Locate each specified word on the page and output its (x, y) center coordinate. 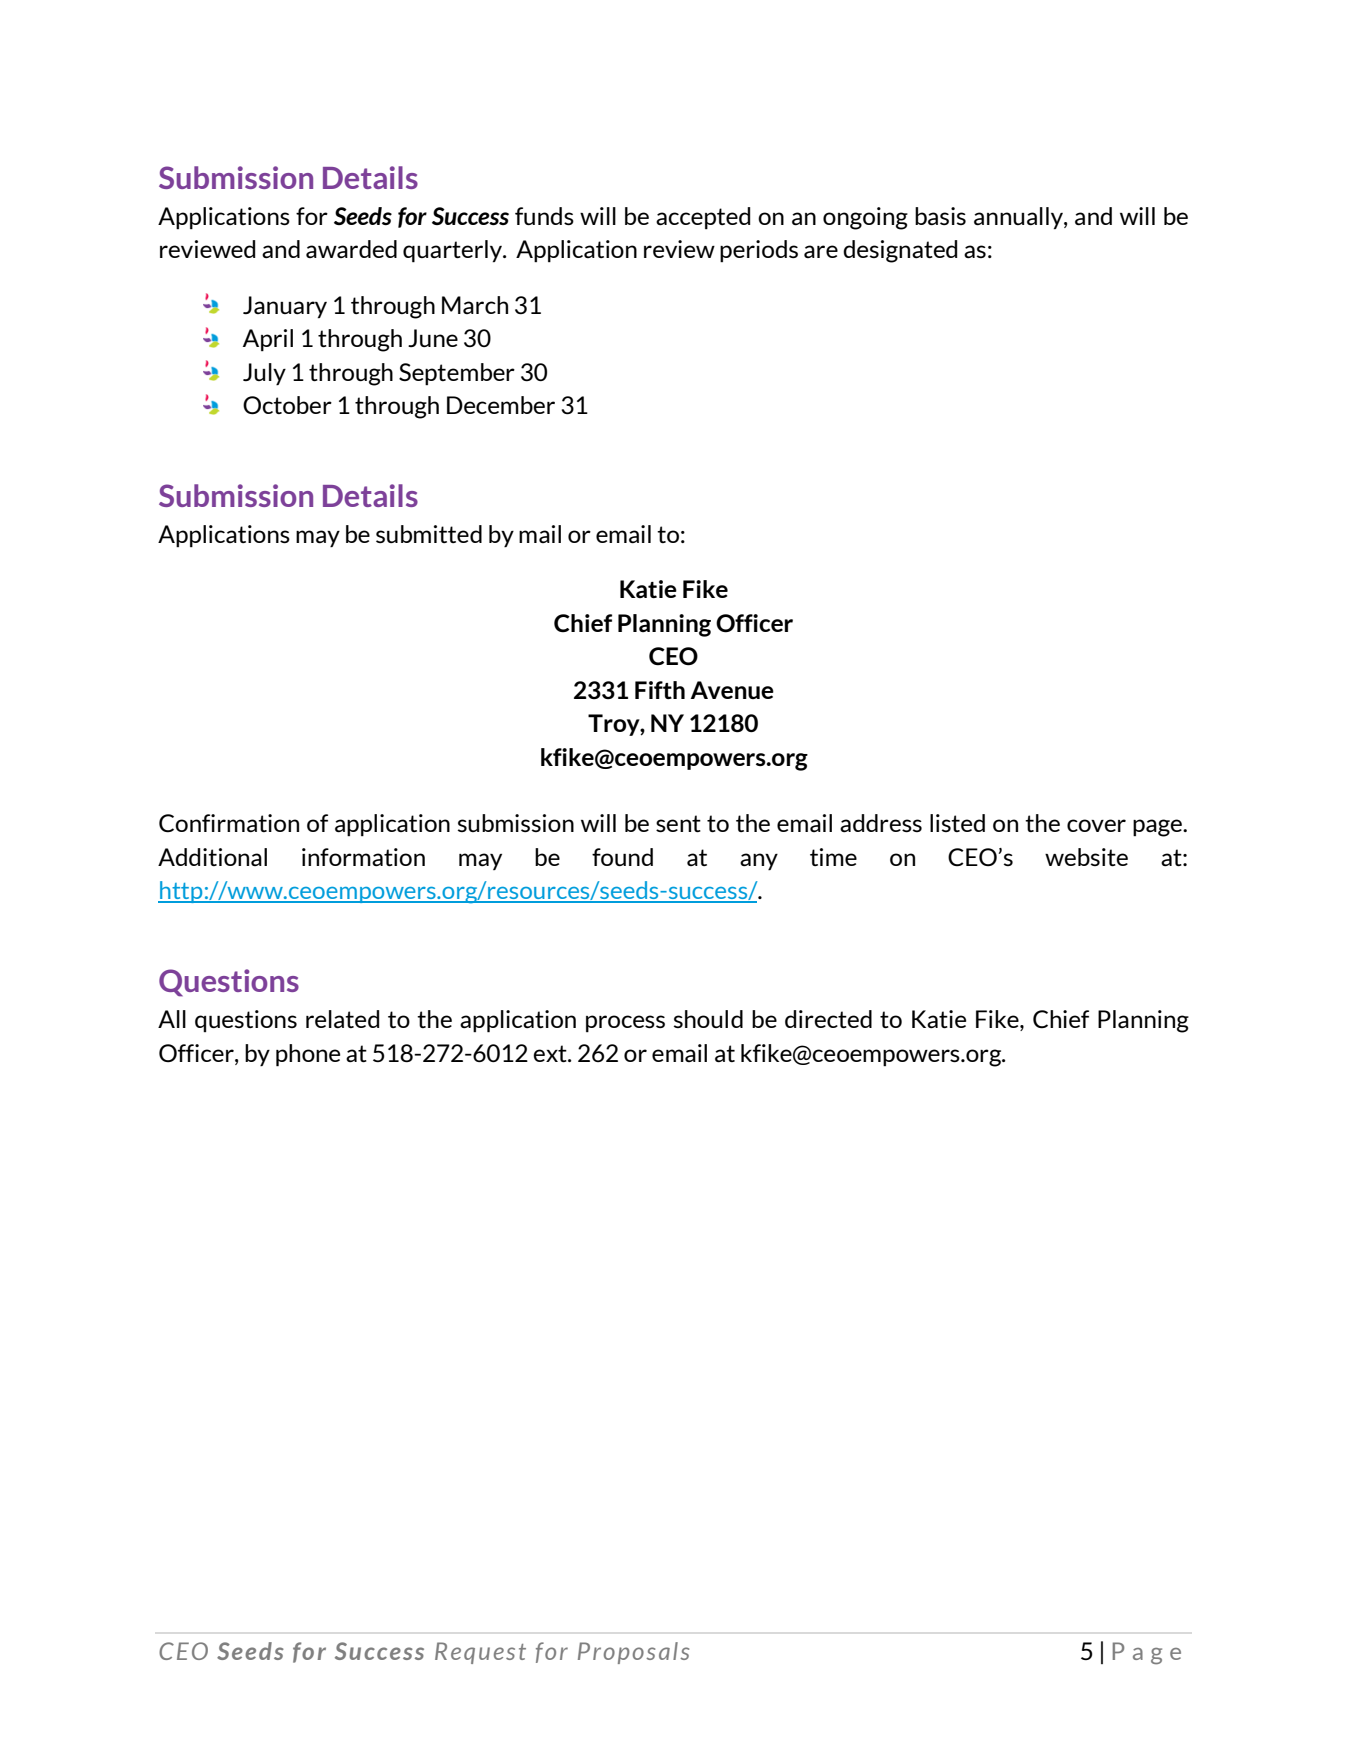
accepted (703, 218)
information (363, 857)
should (708, 1019)
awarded (351, 249)
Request (480, 1653)
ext (551, 1053)
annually (1019, 218)
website (1086, 857)
